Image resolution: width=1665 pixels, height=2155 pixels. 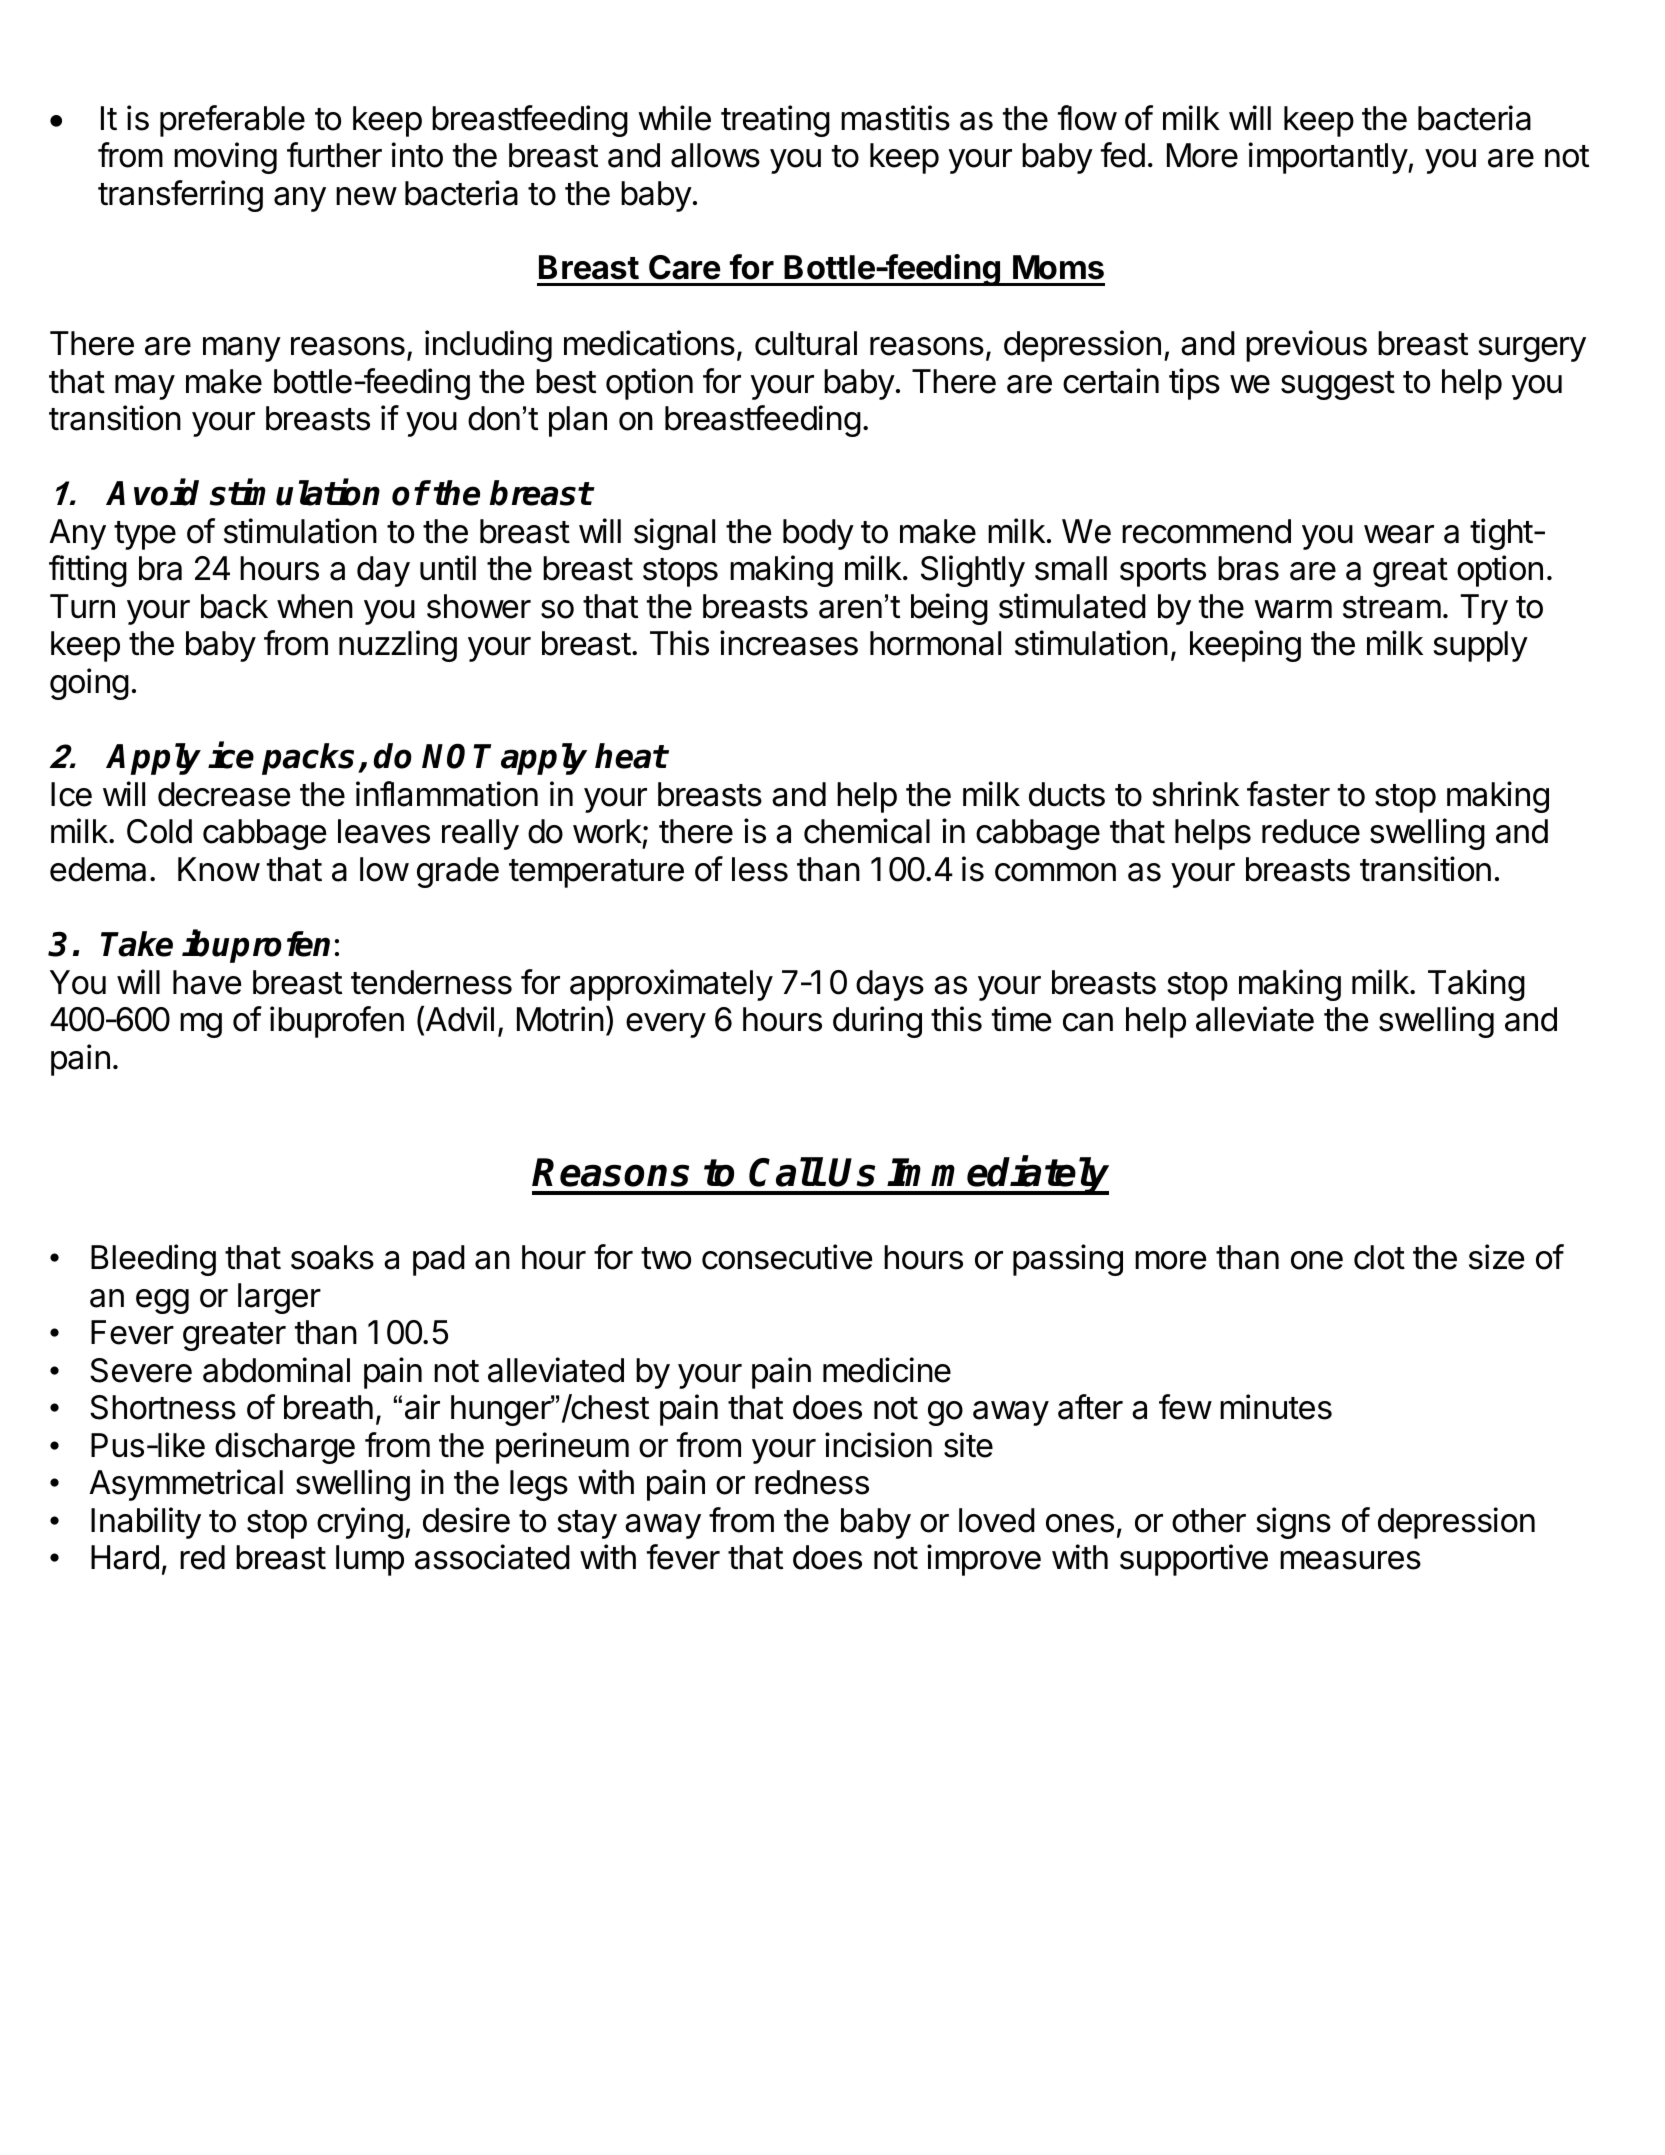 I want to click on consecutive, so click(x=787, y=1257).
